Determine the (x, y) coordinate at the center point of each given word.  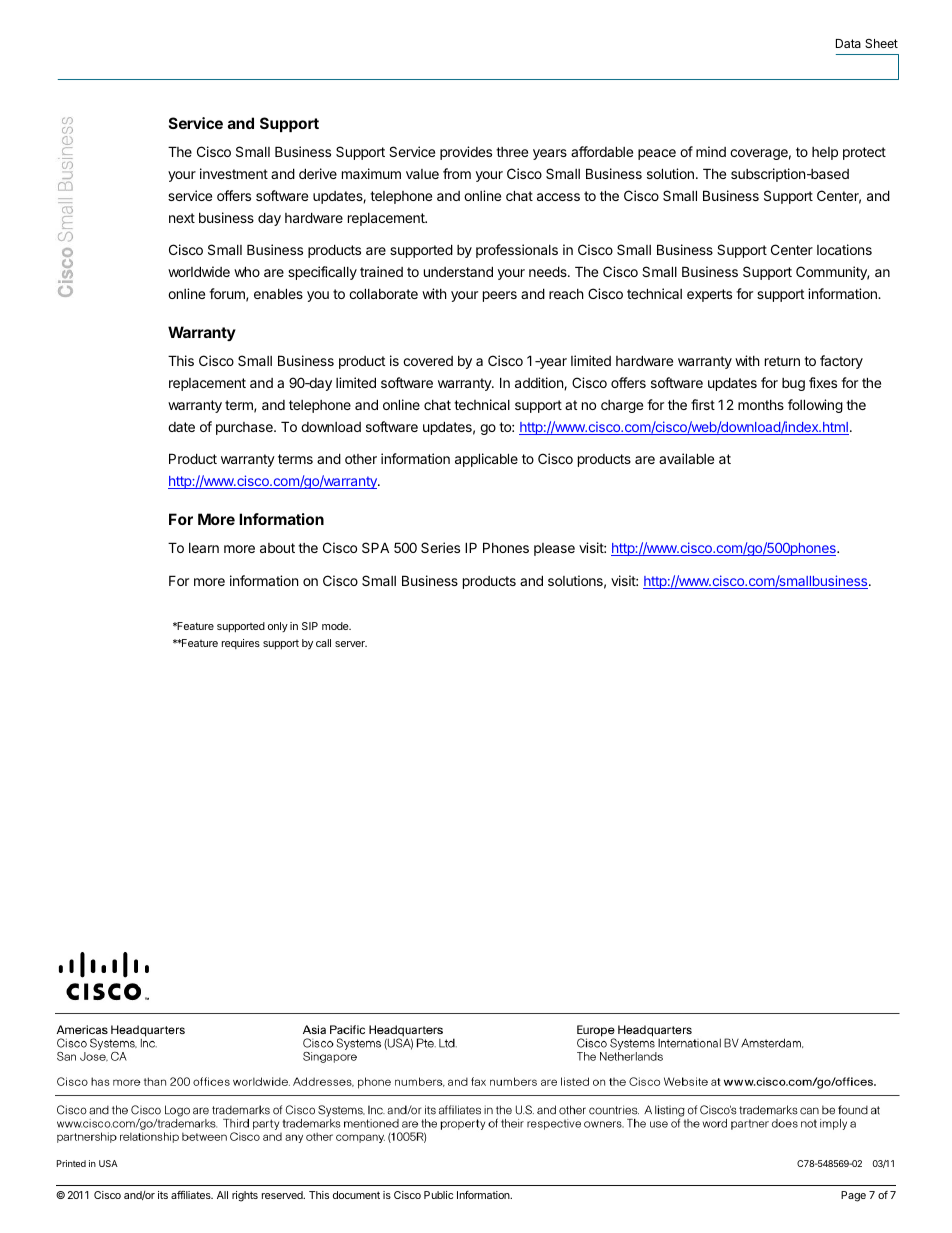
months (761, 405)
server (351, 644)
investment (234, 173)
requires (241, 644)
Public (438, 1195)
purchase (245, 428)
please (554, 549)
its (163, 1195)
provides (466, 153)
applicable (486, 460)
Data (848, 43)
